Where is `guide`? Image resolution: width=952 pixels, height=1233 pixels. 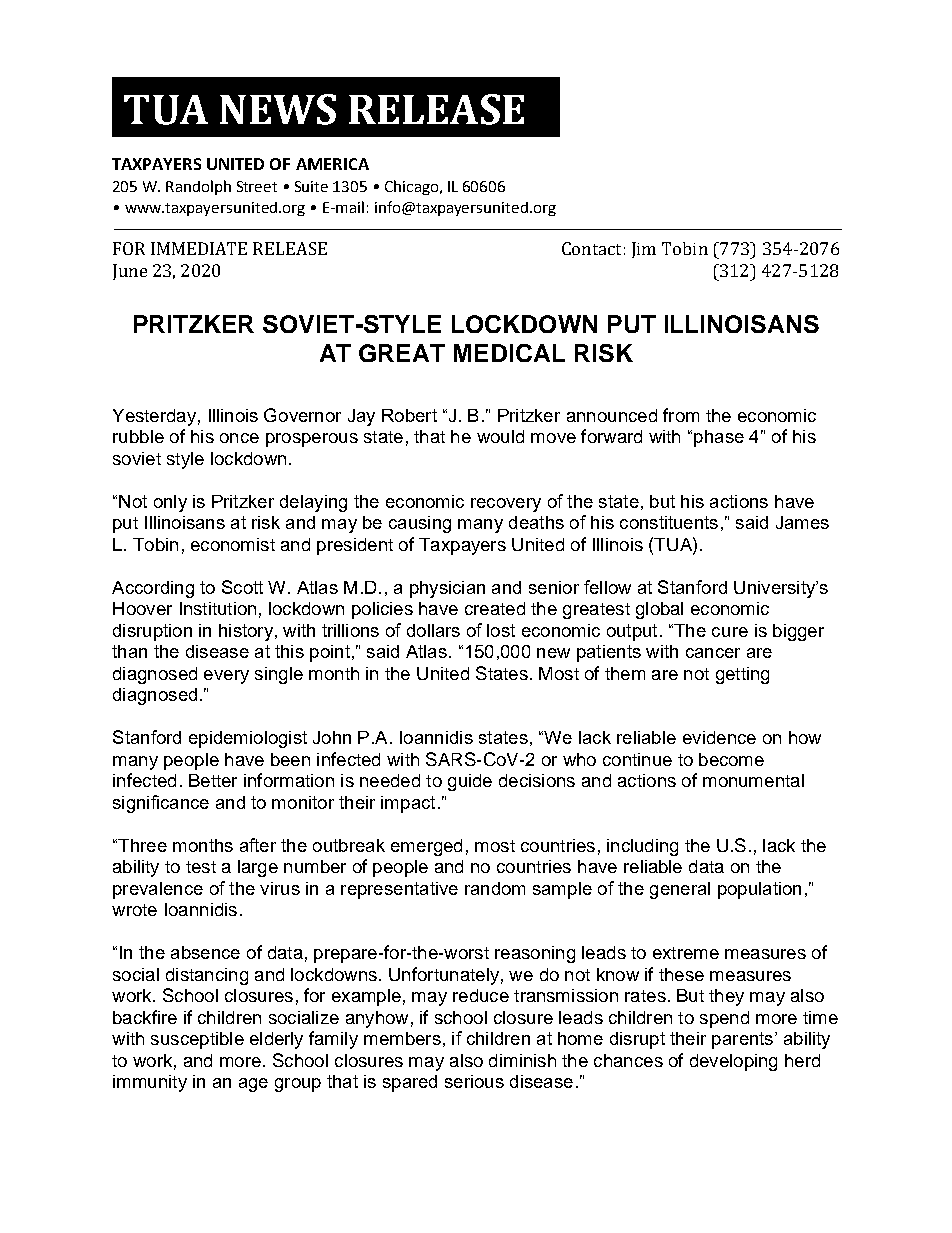
guide is located at coordinates (470, 782).
